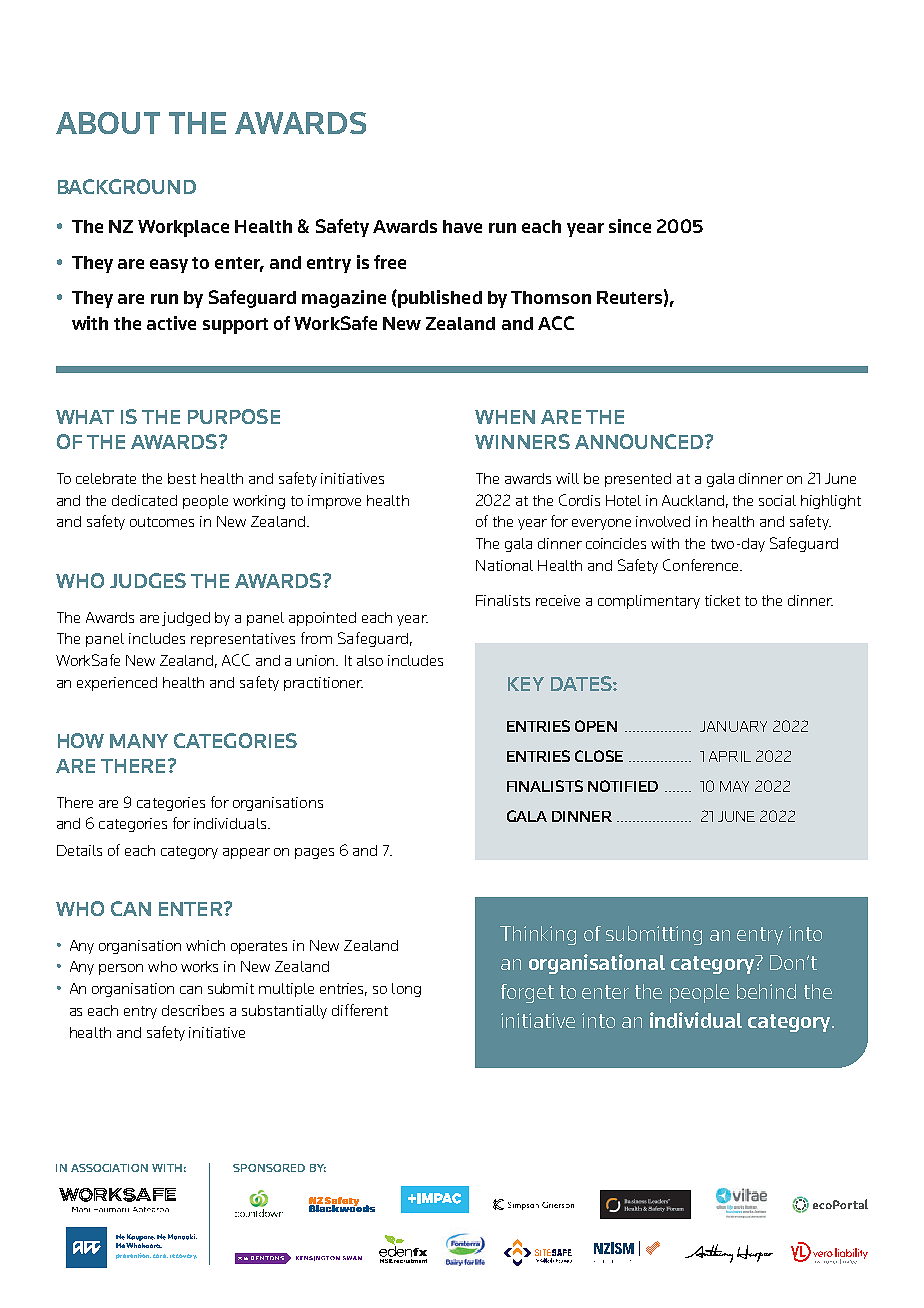 Image resolution: width=924 pixels, height=1308 pixels. What do you see at coordinates (462, 226) in the image?
I see `have` at bounding box center [462, 226].
